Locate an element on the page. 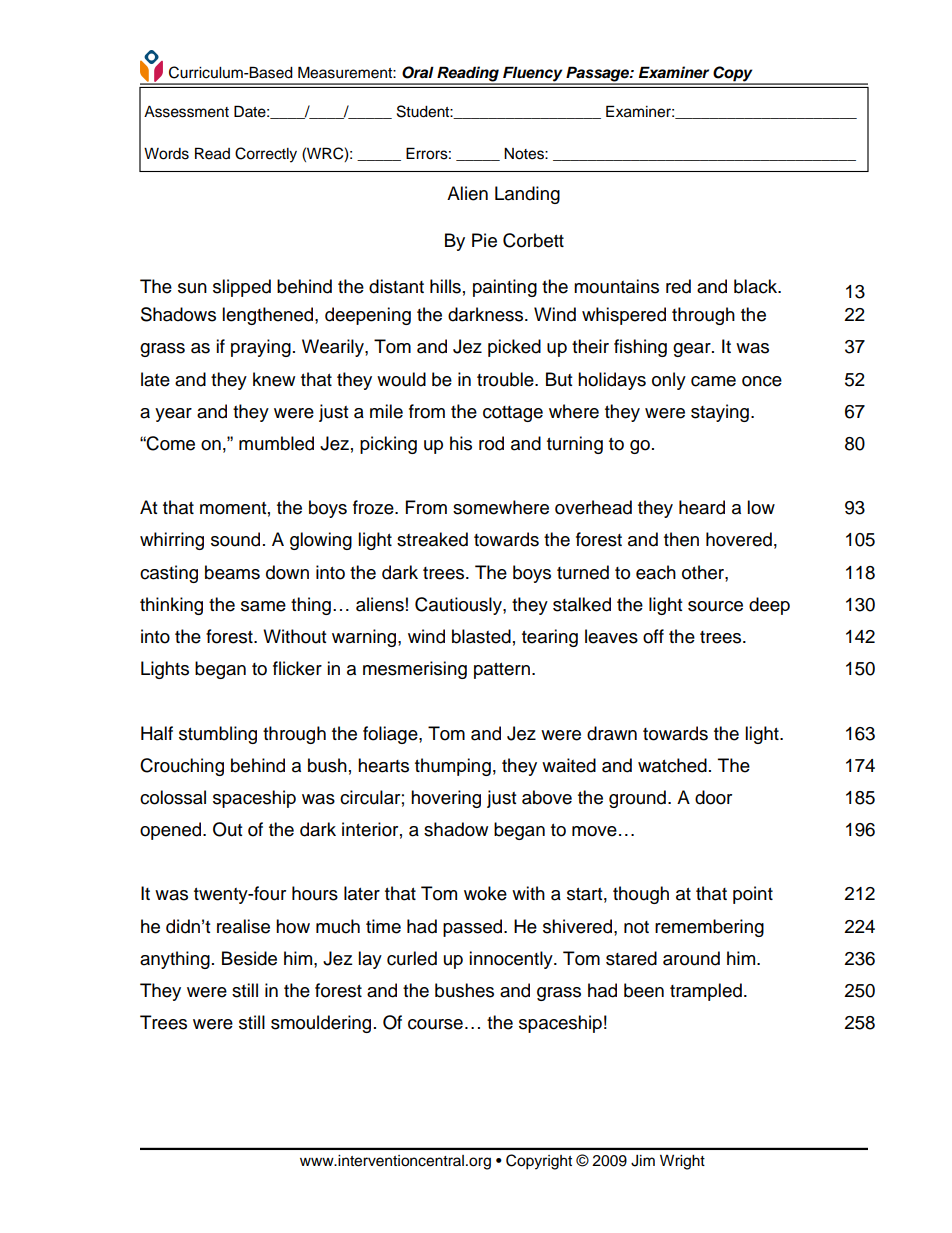  Assessment is located at coordinates (186, 112).
